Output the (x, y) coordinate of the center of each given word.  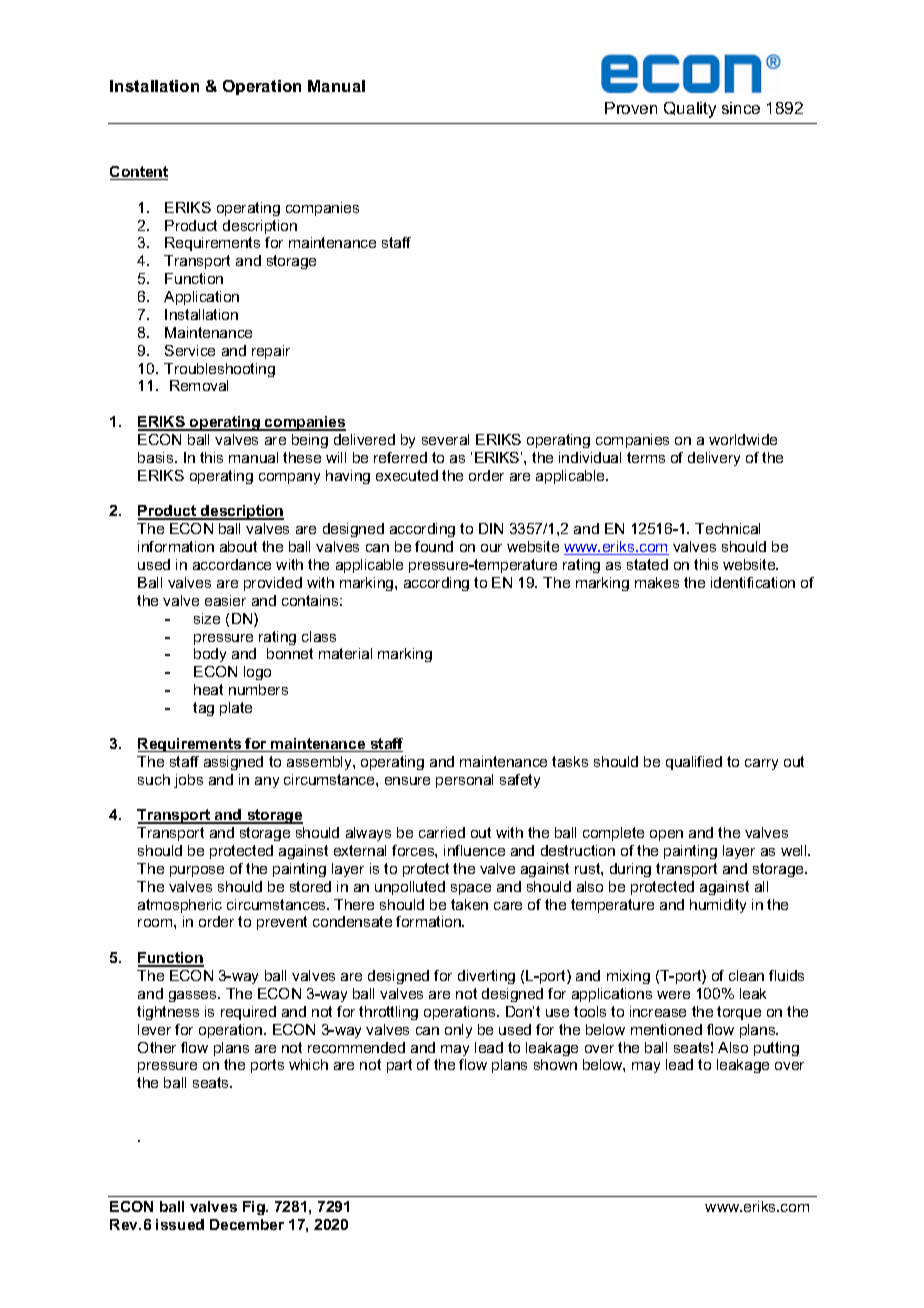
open (666, 835)
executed (407, 475)
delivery (714, 459)
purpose (197, 871)
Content (139, 173)
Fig (255, 1208)
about (238, 546)
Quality (690, 110)
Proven (631, 108)
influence (474, 850)
